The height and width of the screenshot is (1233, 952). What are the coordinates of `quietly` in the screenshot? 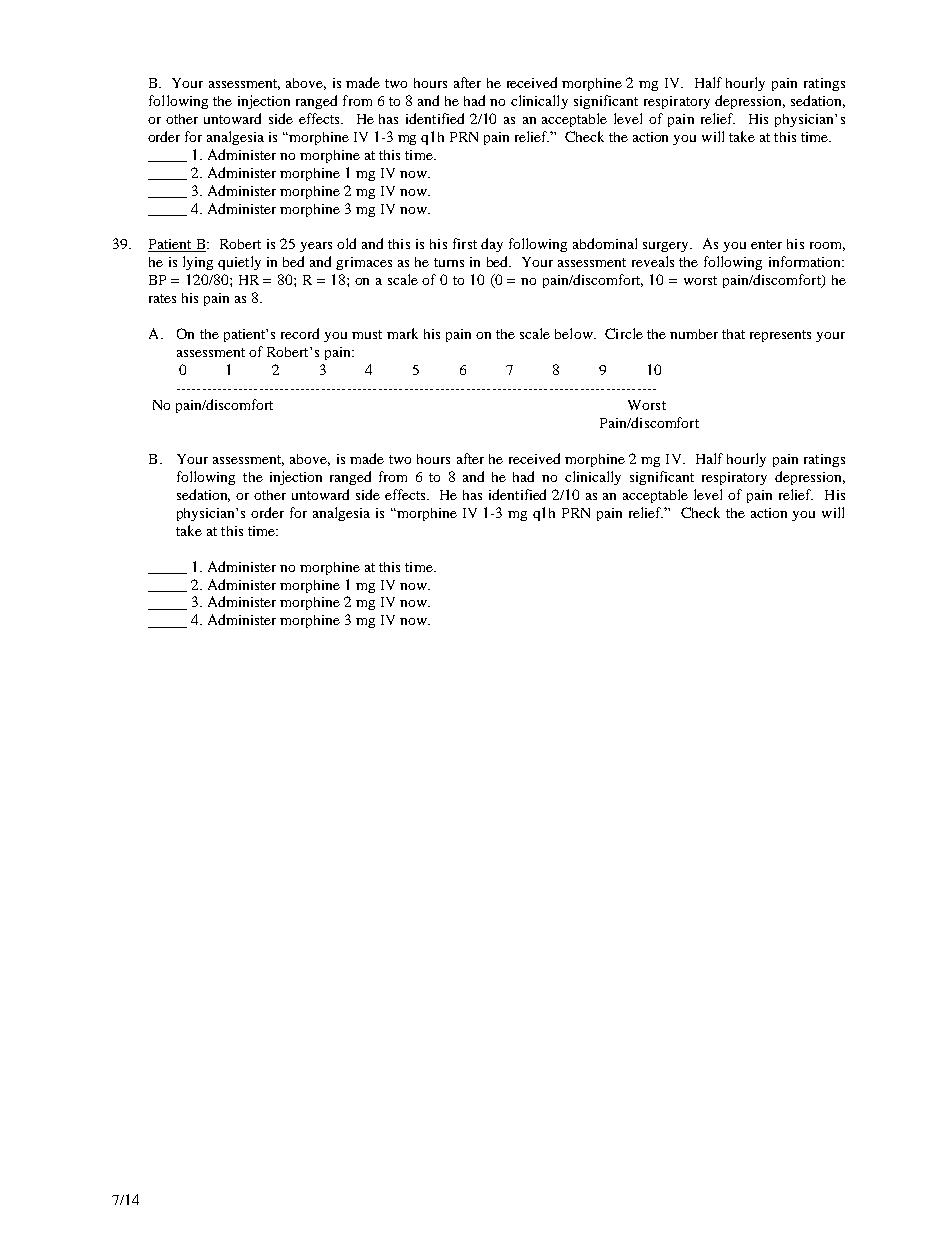 It's located at (239, 263).
